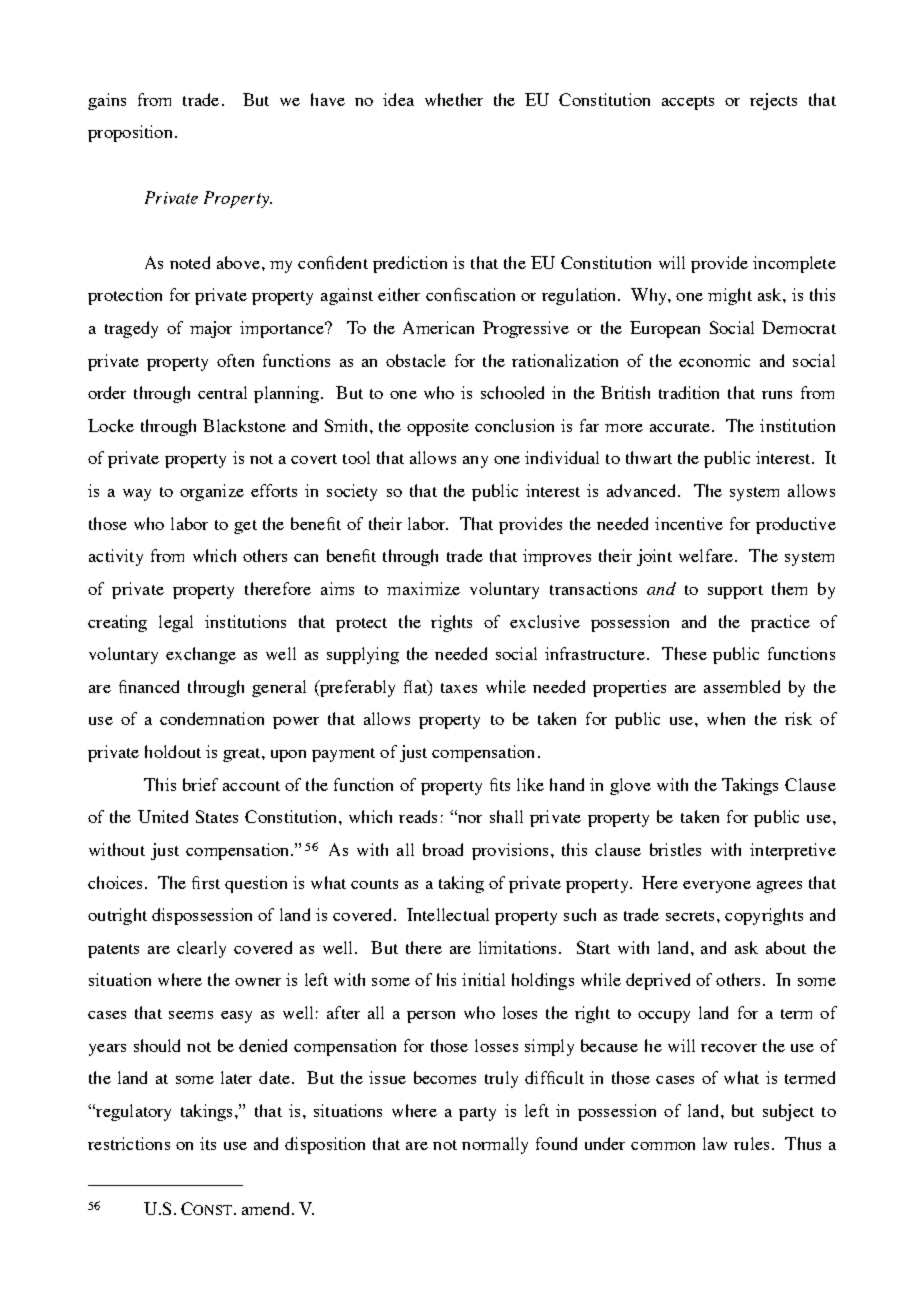  Describe the element at coordinates (684, 653) in the image. I see `These` at that location.
